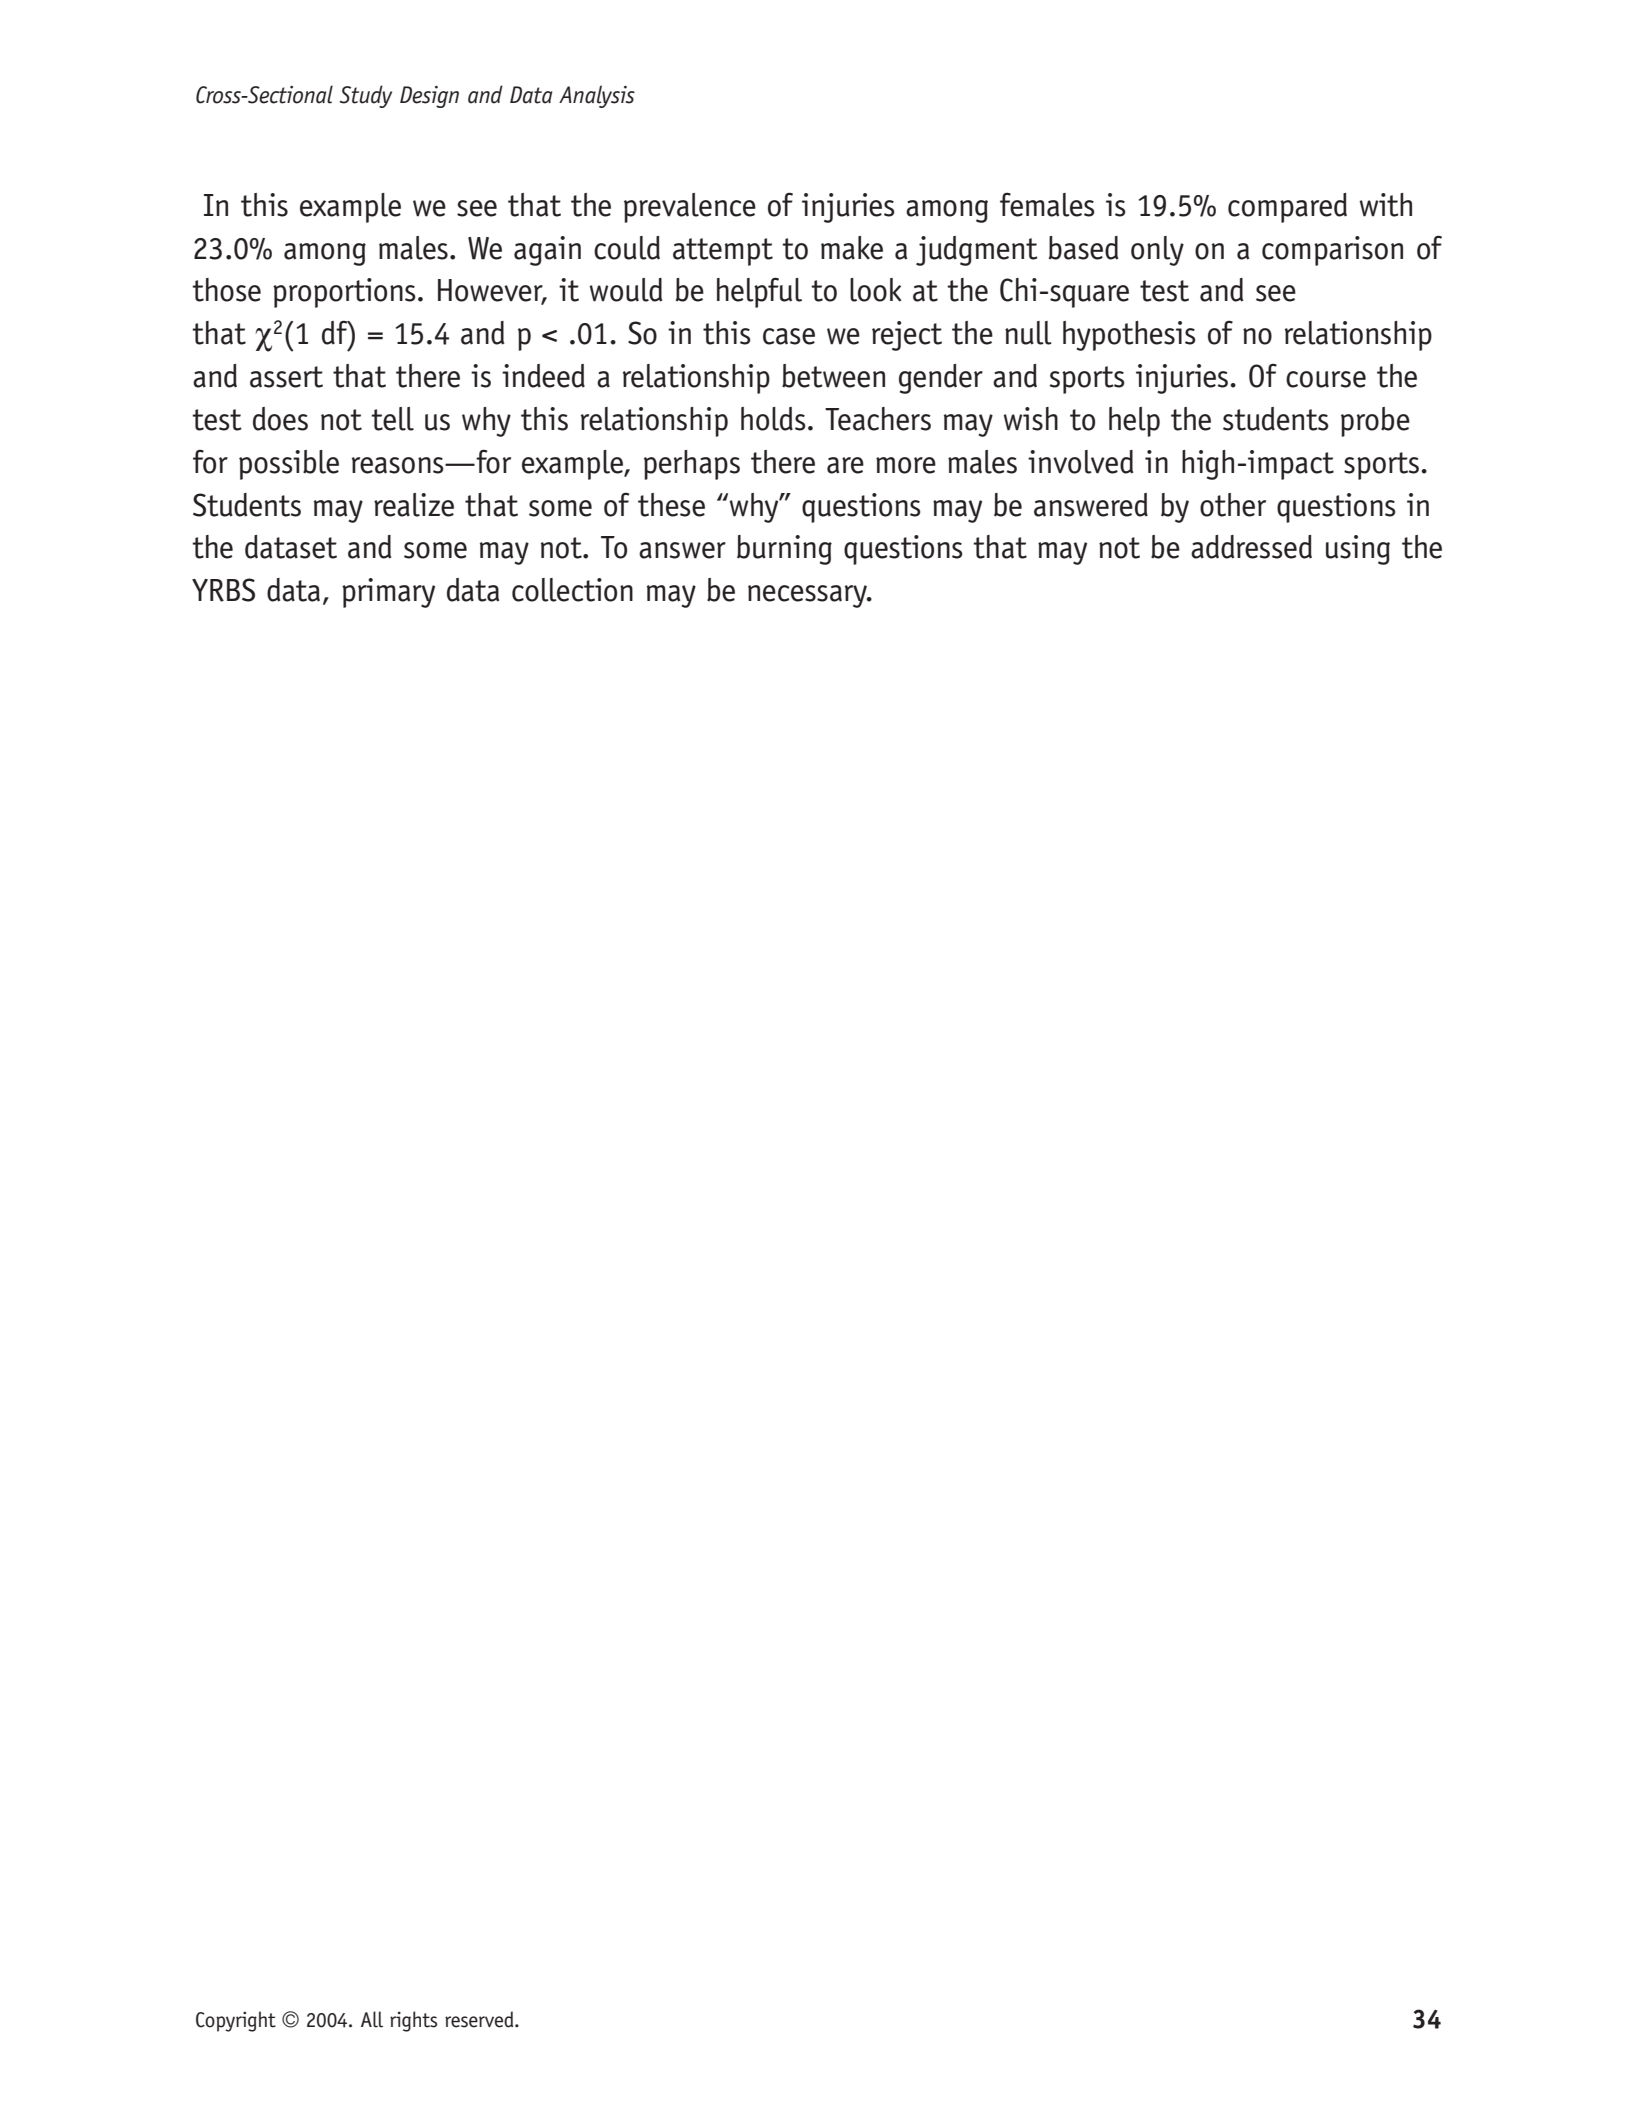  What do you see at coordinates (852, 248) in the screenshot?
I see `make` at bounding box center [852, 248].
